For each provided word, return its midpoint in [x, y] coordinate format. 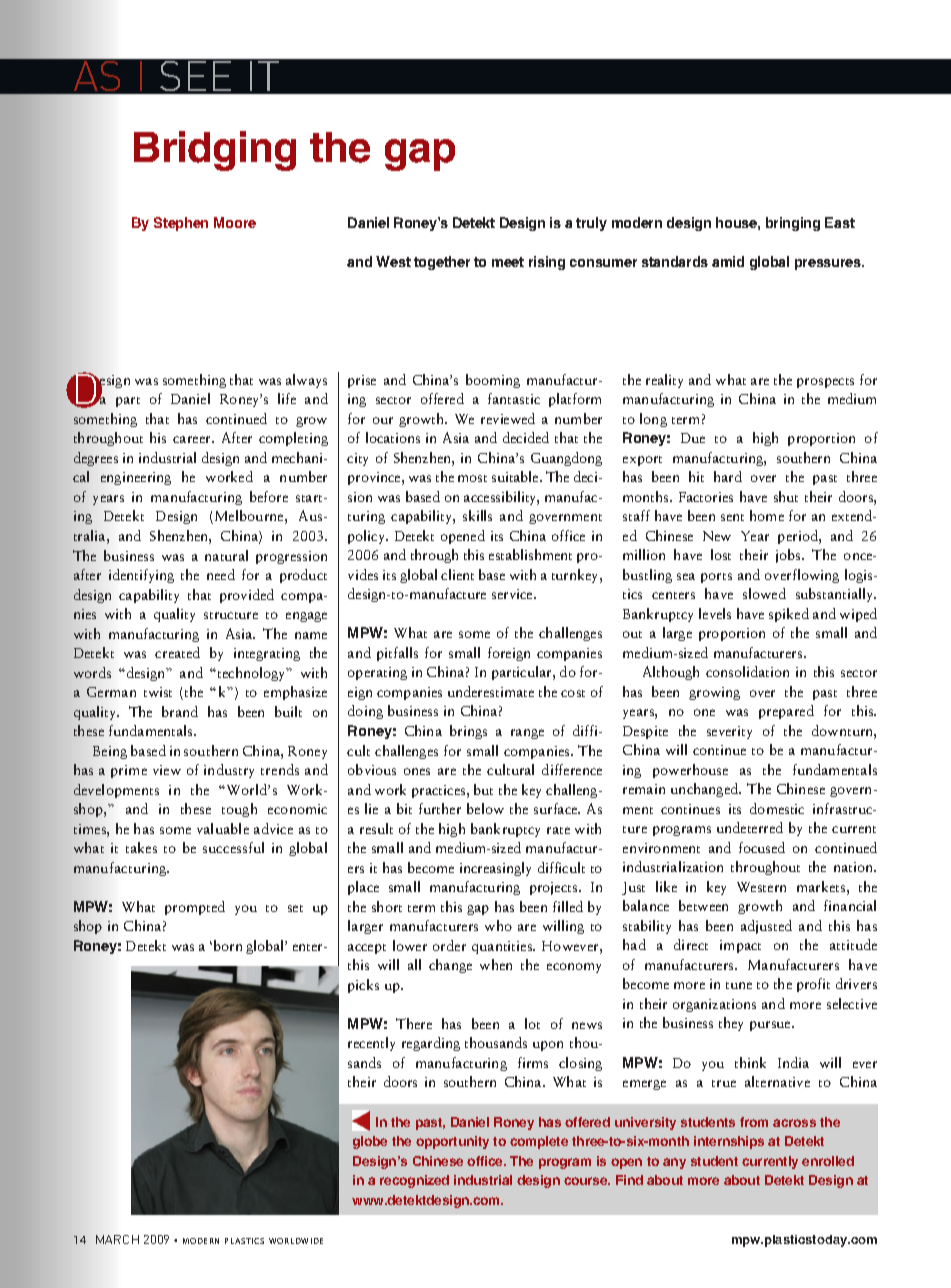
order [449, 945]
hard [728, 476]
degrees [96, 459]
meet [508, 262]
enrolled [828, 1161]
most [472, 478]
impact [740, 946]
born [228, 945]
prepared [786, 712]
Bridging [215, 151]
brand [180, 711]
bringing [793, 224]
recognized [414, 1181]
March [117, 1239]
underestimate [491, 691]
